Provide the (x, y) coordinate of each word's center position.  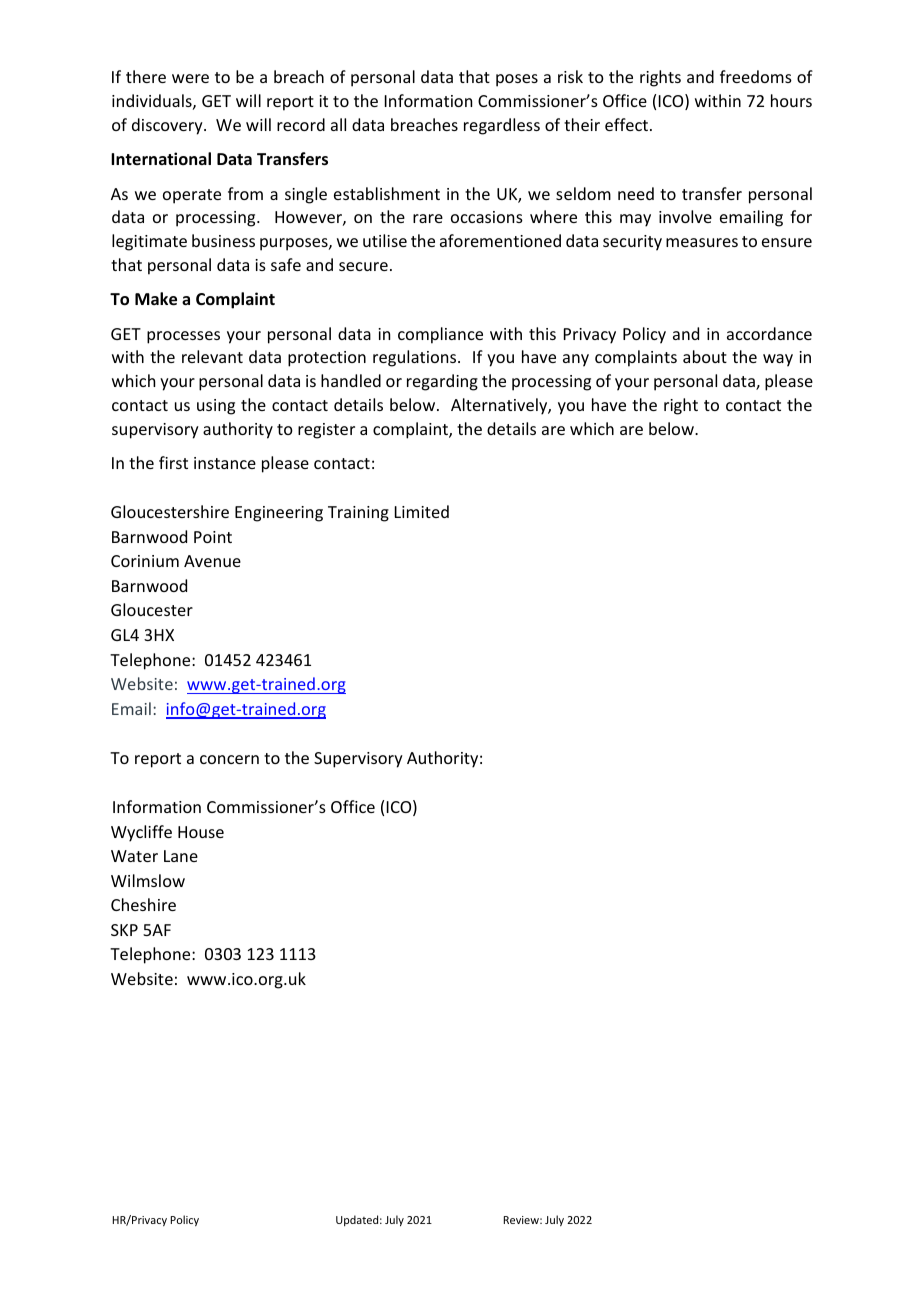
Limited (422, 511)
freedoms (756, 76)
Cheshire (143, 904)
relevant (212, 356)
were (190, 78)
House (201, 832)
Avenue (212, 561)
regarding (442, 382)
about (705, 356)
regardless (502, 126)
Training (358, 514)
